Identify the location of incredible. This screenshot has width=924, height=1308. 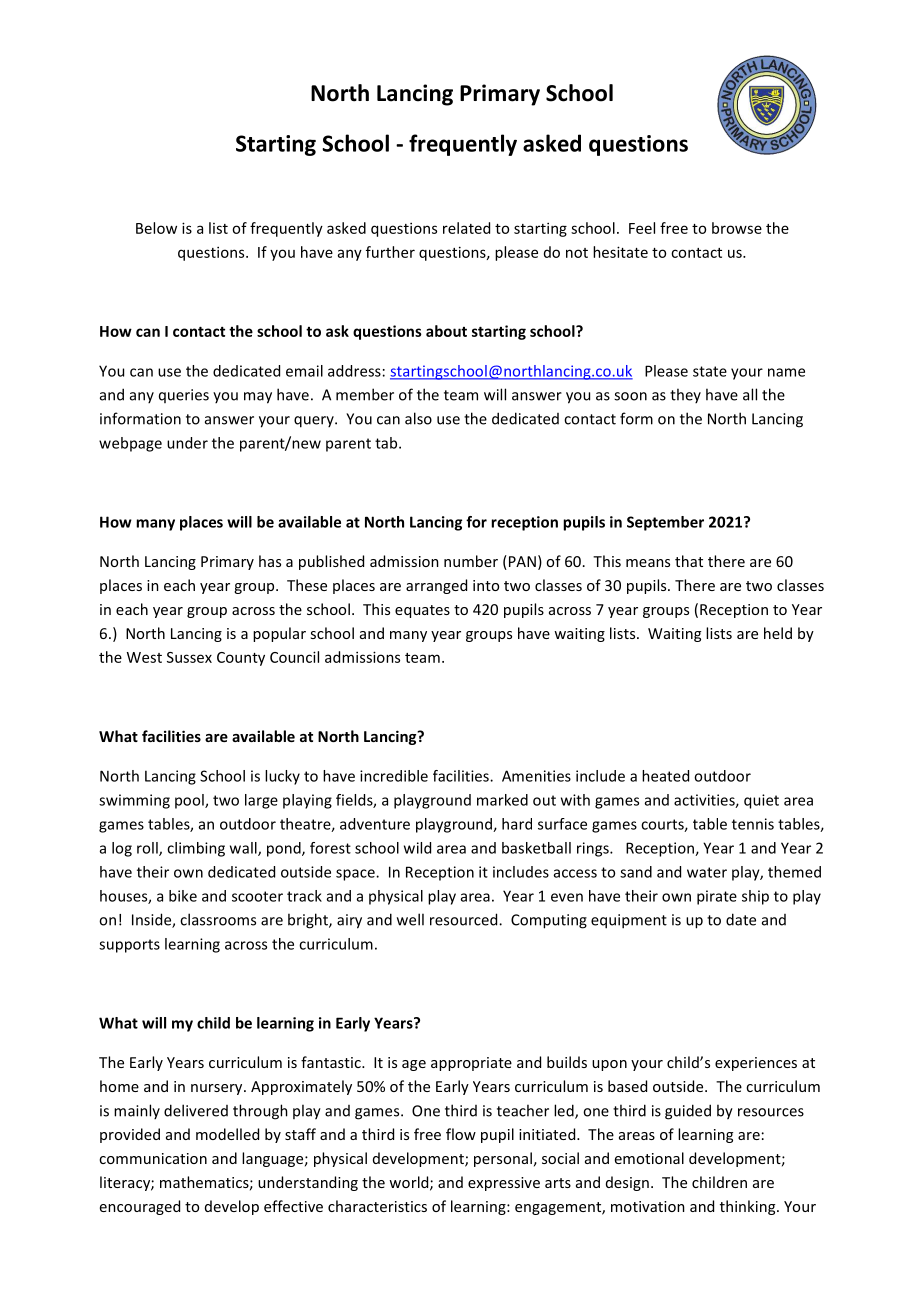
(394, 776).
